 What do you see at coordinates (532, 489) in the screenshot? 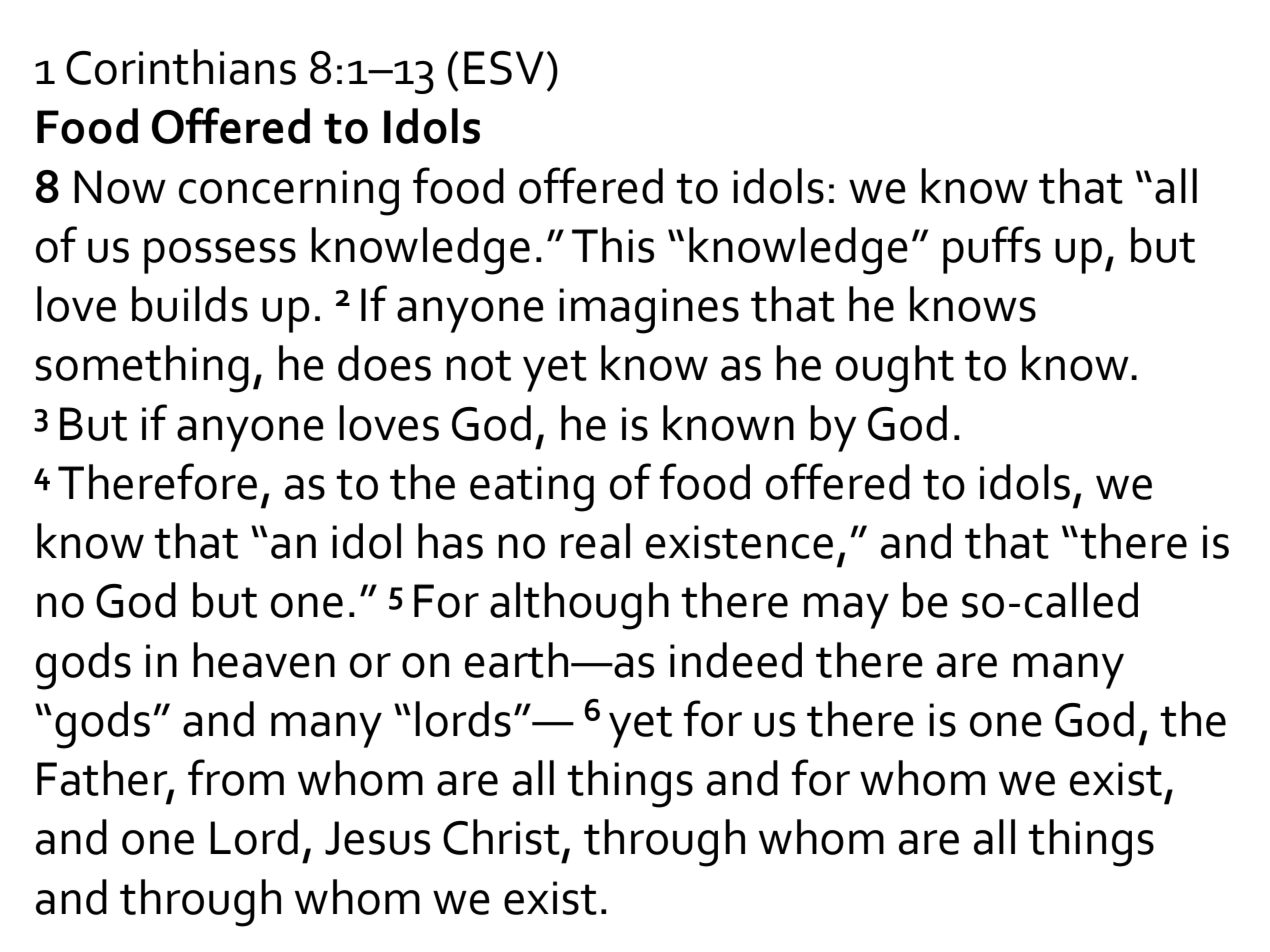
I see `eating` at bounding box center [532, 489].
